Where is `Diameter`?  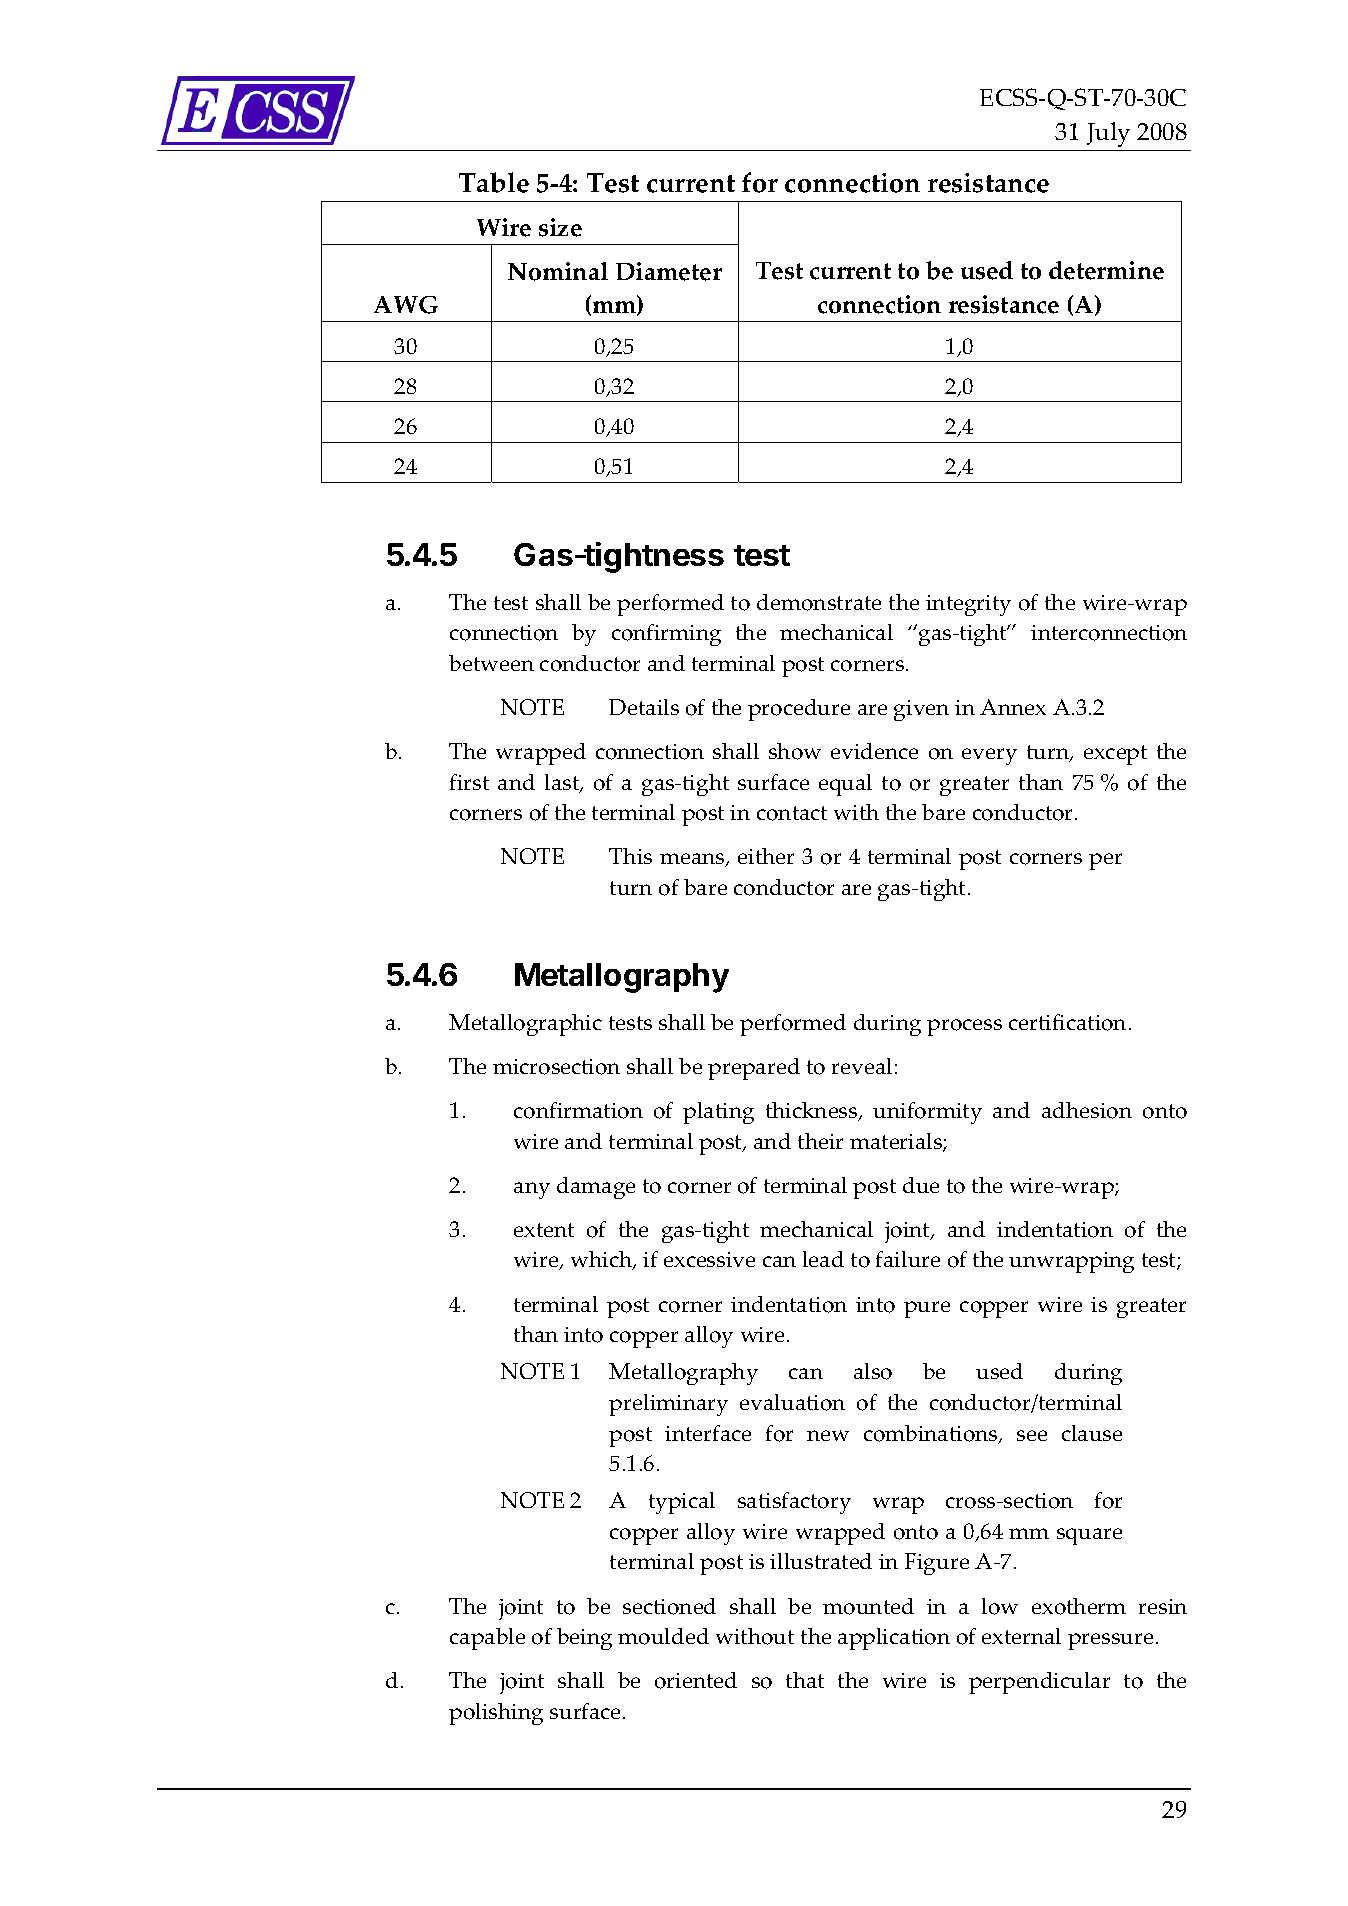 Diameter is located at coordinates (669, 271).
